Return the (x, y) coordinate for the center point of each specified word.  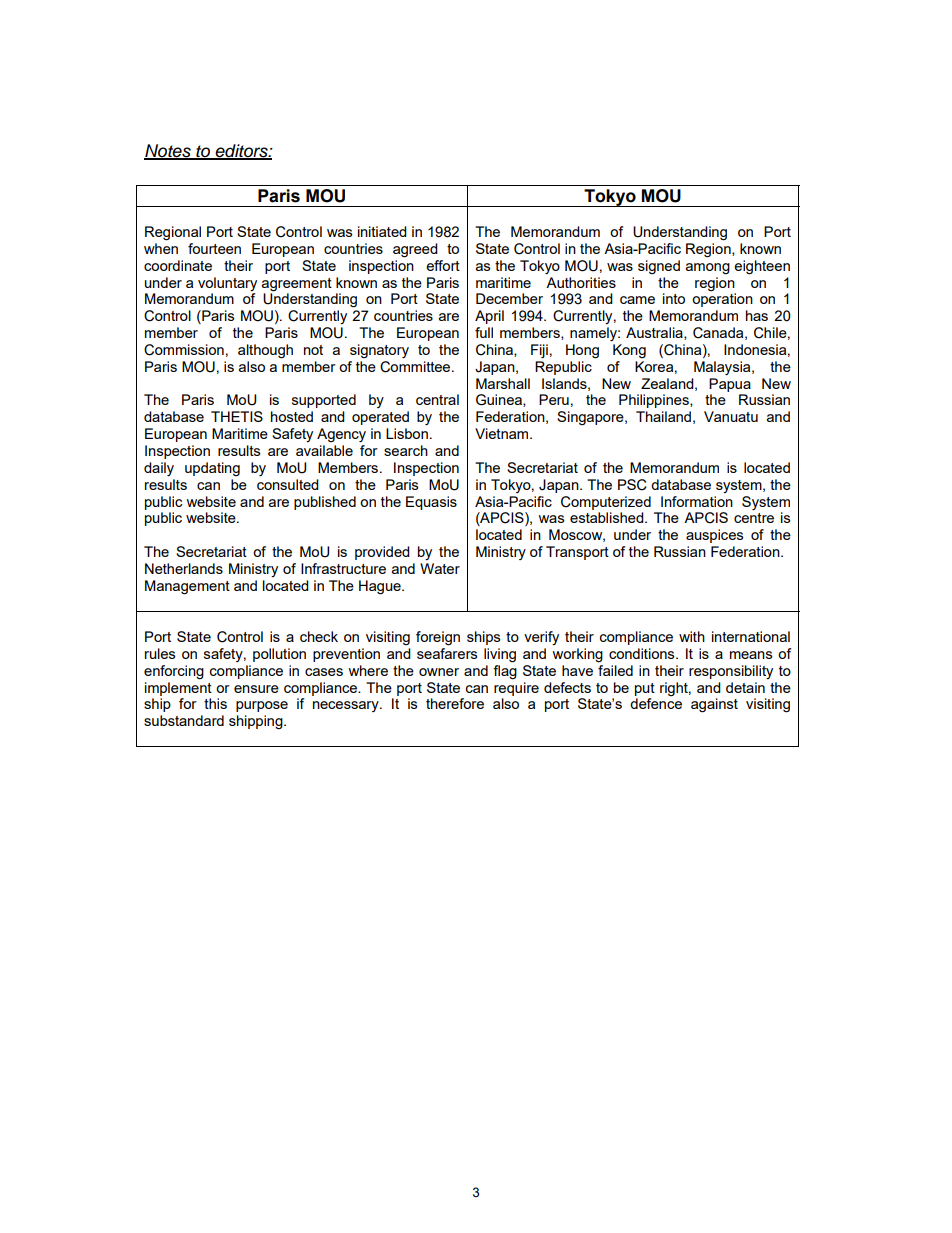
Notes (168, 152)
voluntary (227, 284)
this (215, 703)
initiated (382, 231)
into (674, 298)
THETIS (237, 416)
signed (659, 267)
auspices (714, 536)
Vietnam (503, 433)
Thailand (663, 416)
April (489, 317)
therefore (455, 703)
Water (440, 568)
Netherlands (184, 568)
